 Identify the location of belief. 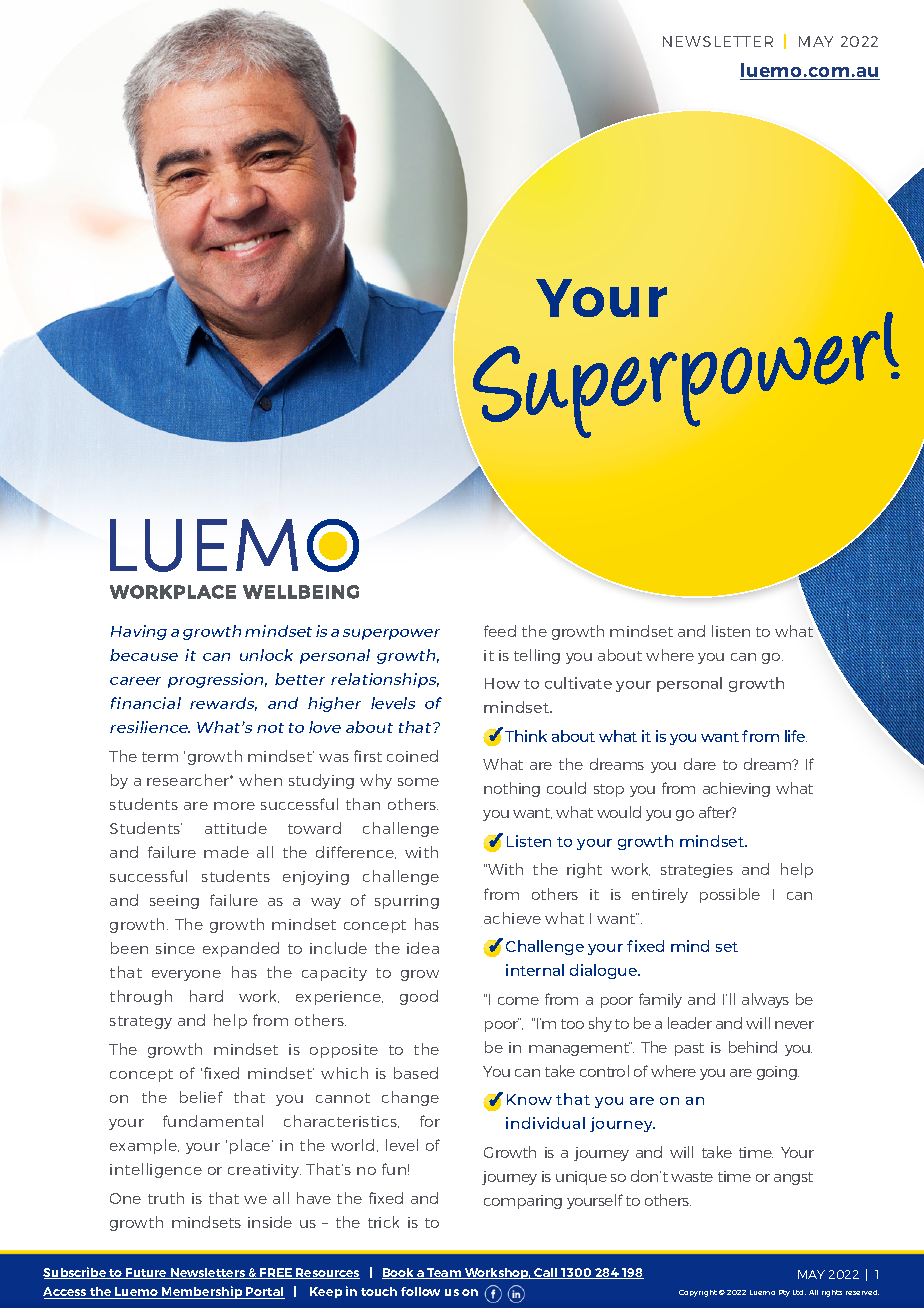
(201, 1097).
